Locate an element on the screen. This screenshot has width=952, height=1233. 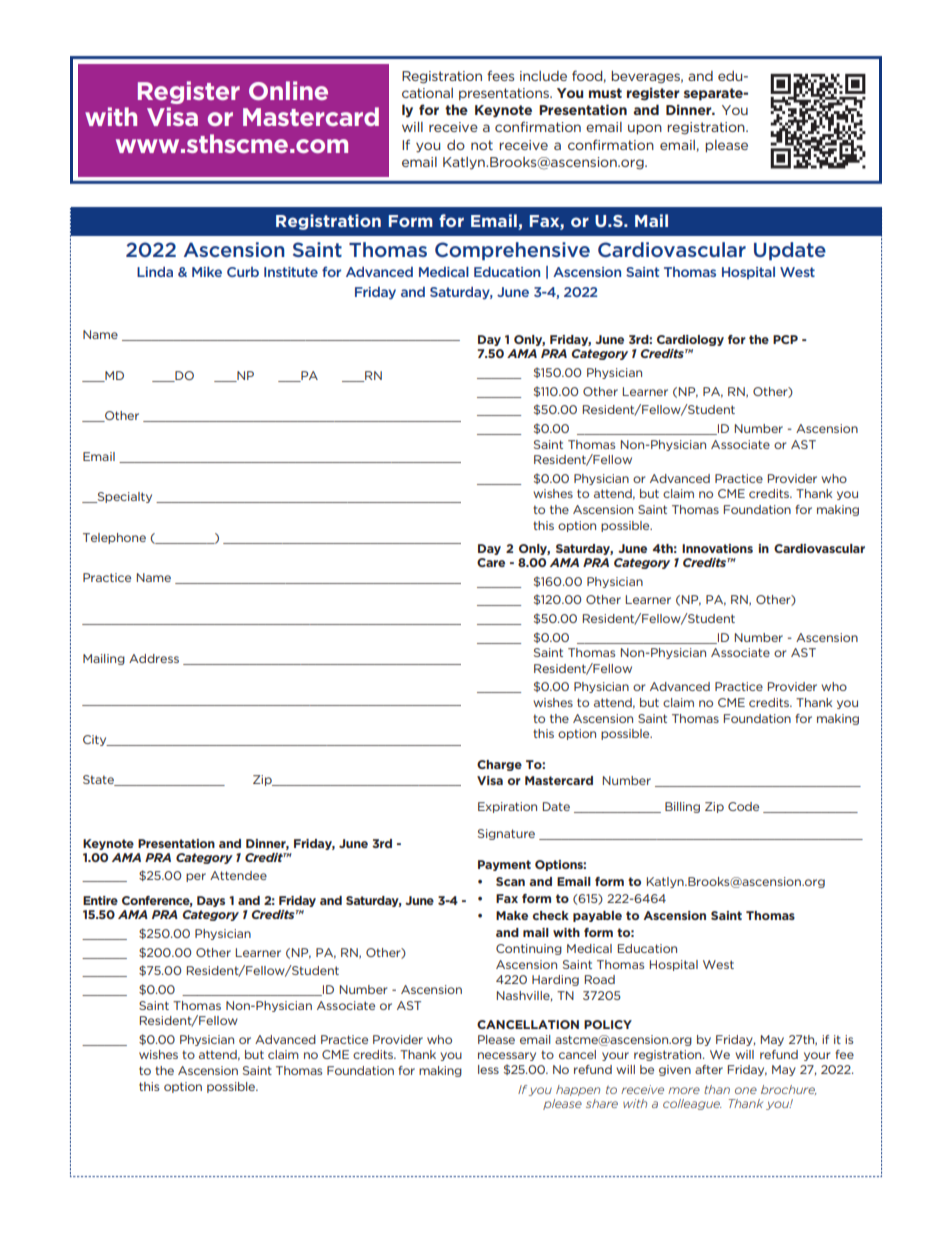
upon is located at coordinates (645, 129).
